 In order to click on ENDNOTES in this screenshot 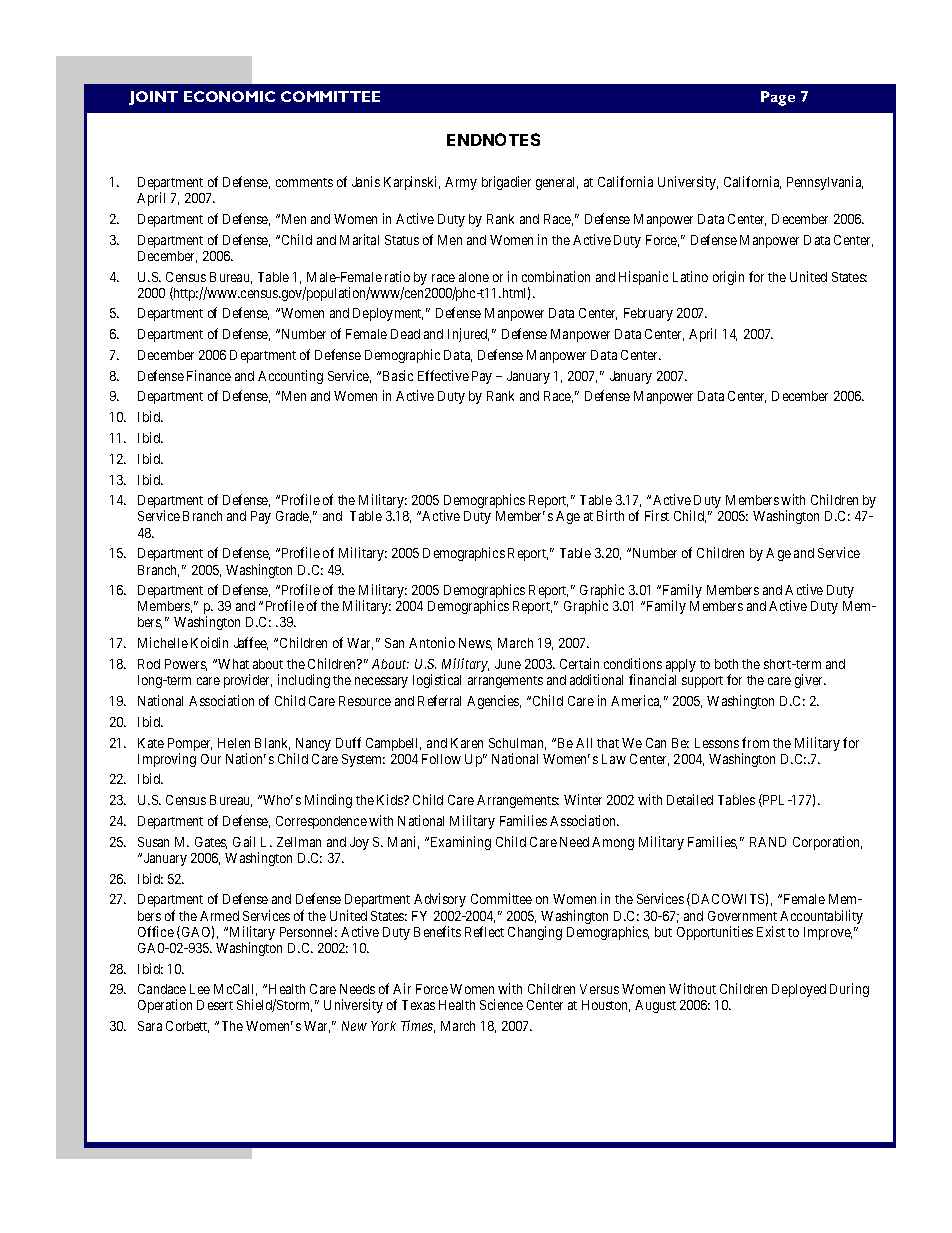, I will do `click(493, 139)`.
